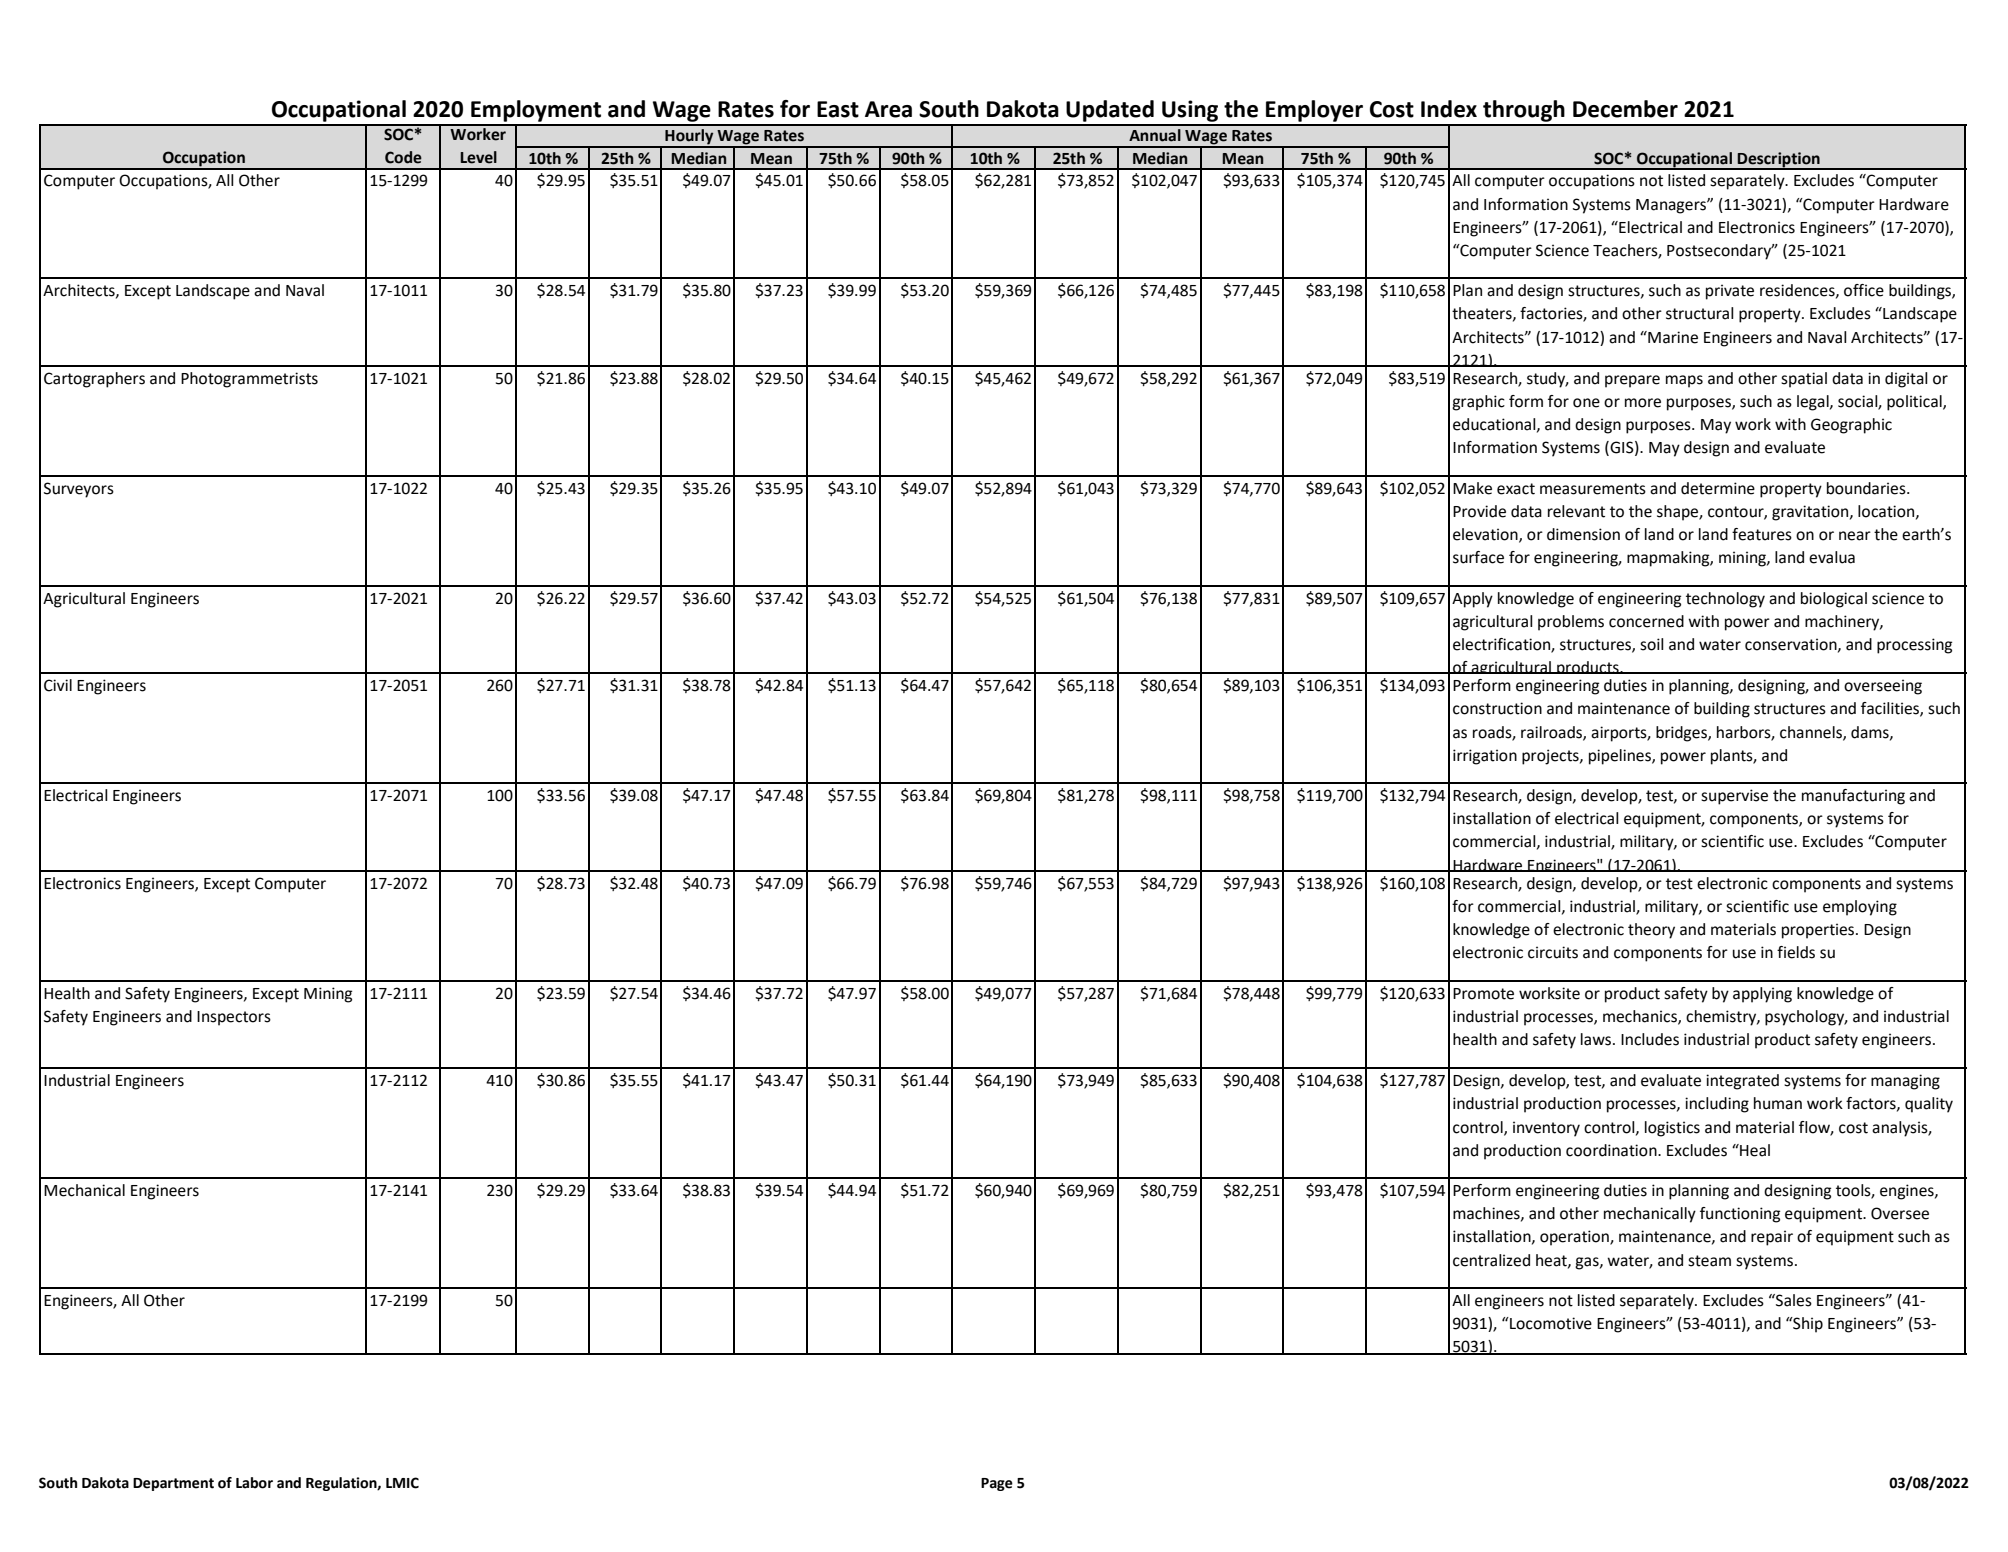 Image resolution: width=2008 pixels, height=1552 pixels. What do you see at coordinates (254, 1483) in the page?
I see `Labor` at bounding box center [254, 1483].
